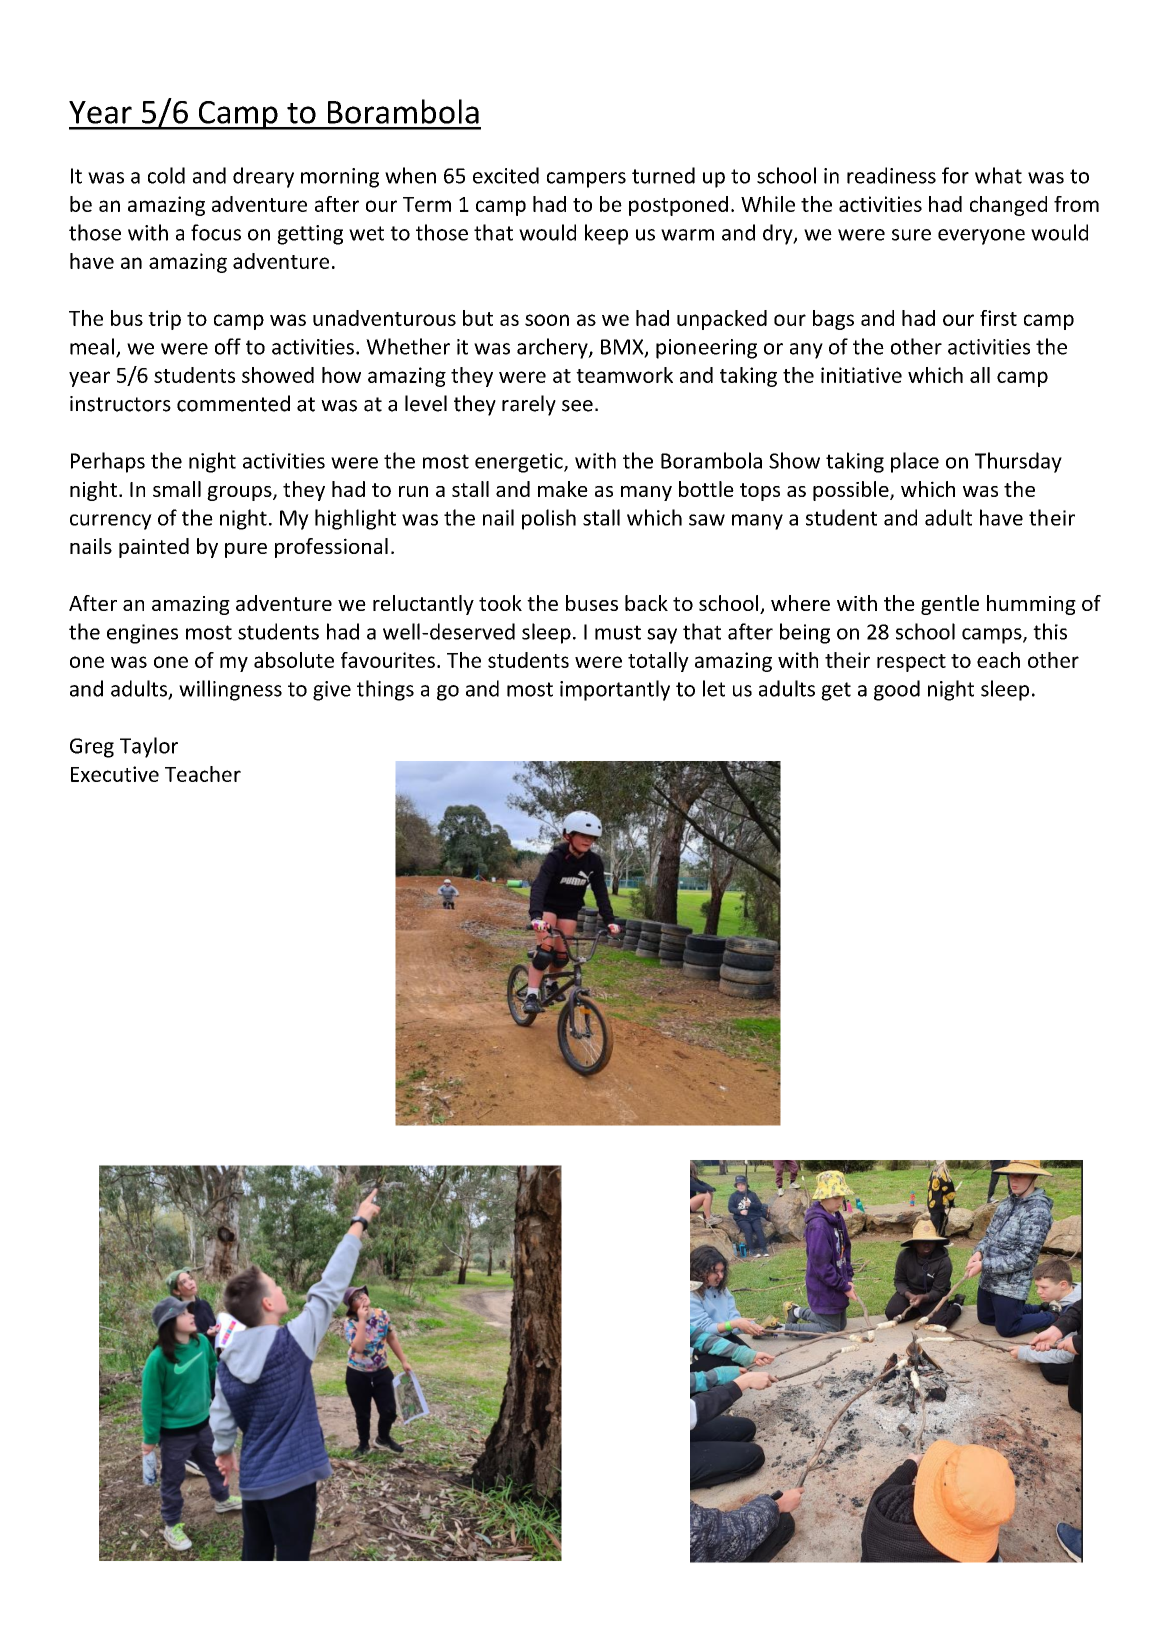 The height and width of the screenshot is (1638, 1158). I want to click on cold, so click(166, 175).
